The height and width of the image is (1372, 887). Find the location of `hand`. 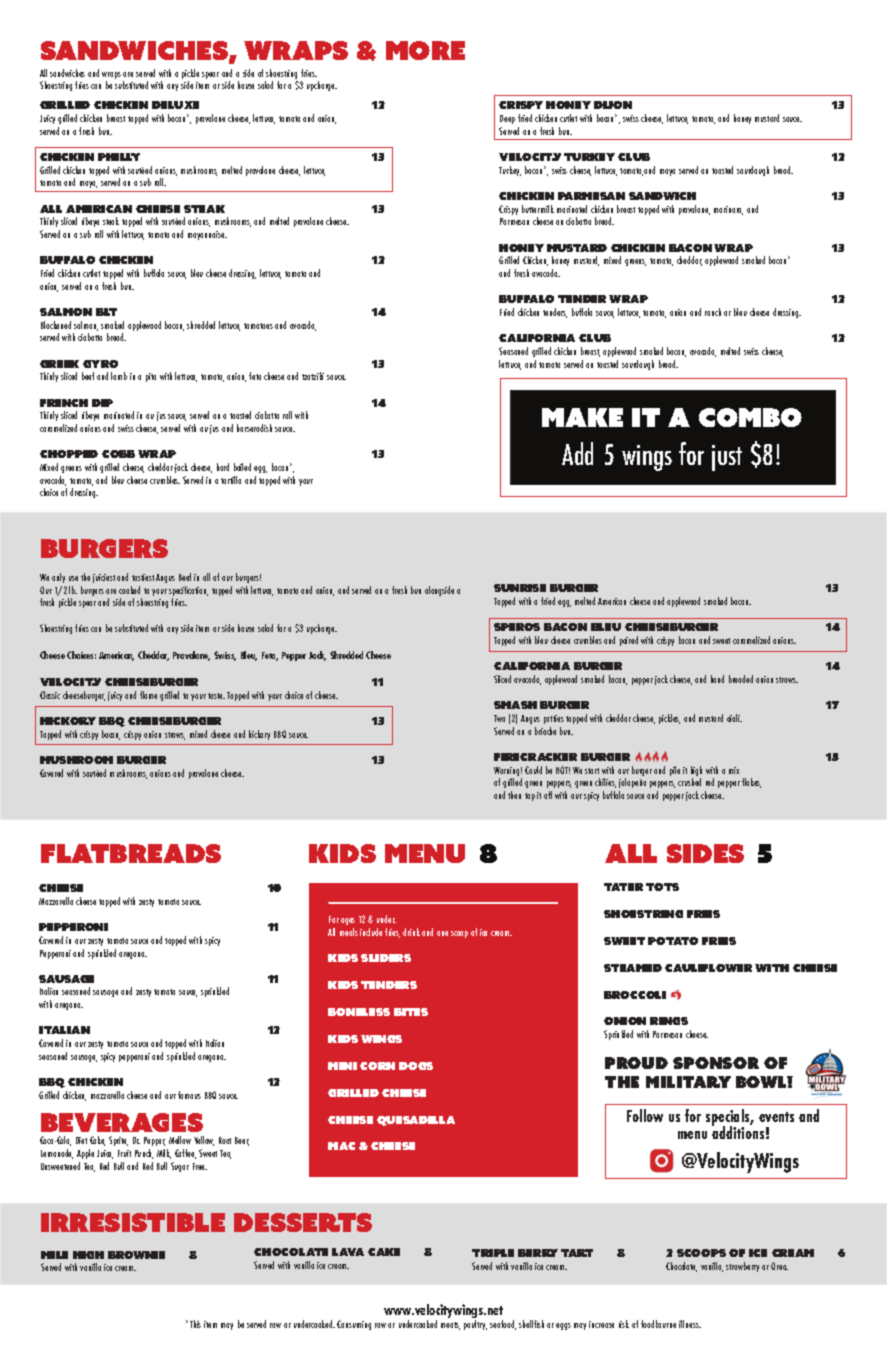

hand is located at coordinates (717, 679).
